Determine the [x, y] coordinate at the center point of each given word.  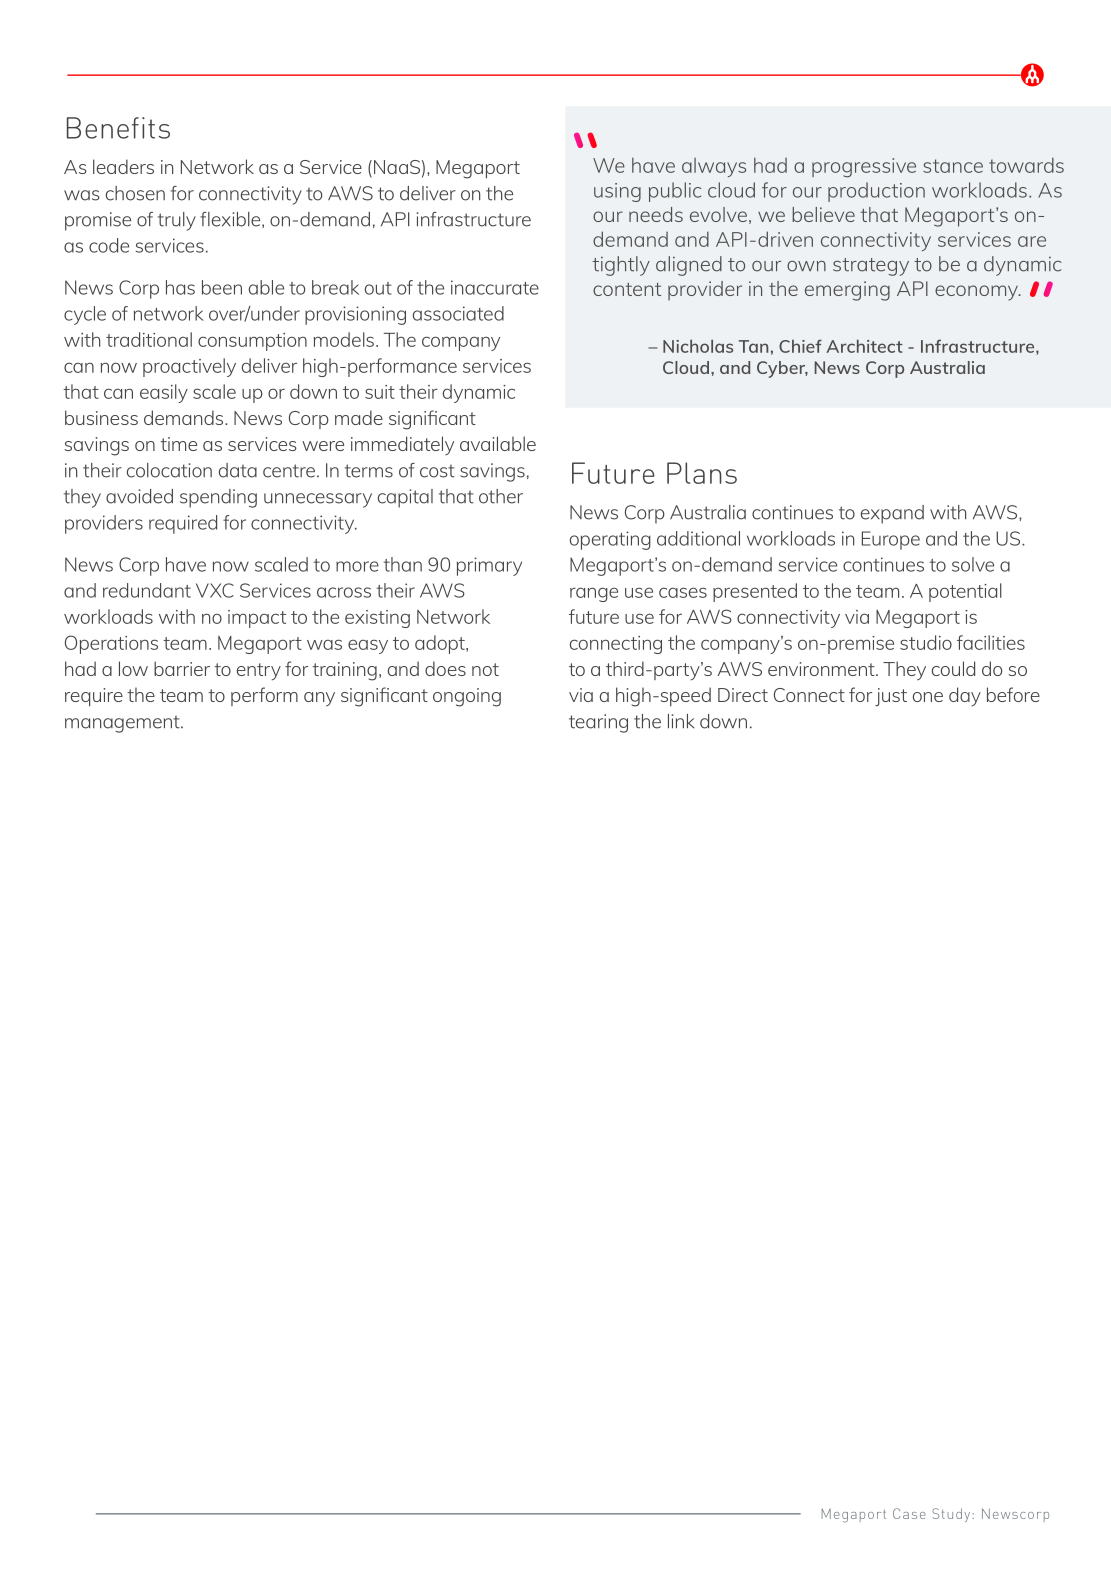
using [617, 192]
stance [953, 166]
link [681, 721]
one [928, 697]
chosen [135, 193]
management [123, 724]
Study [951, 1515]
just [891, 697]
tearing [598, 723]
